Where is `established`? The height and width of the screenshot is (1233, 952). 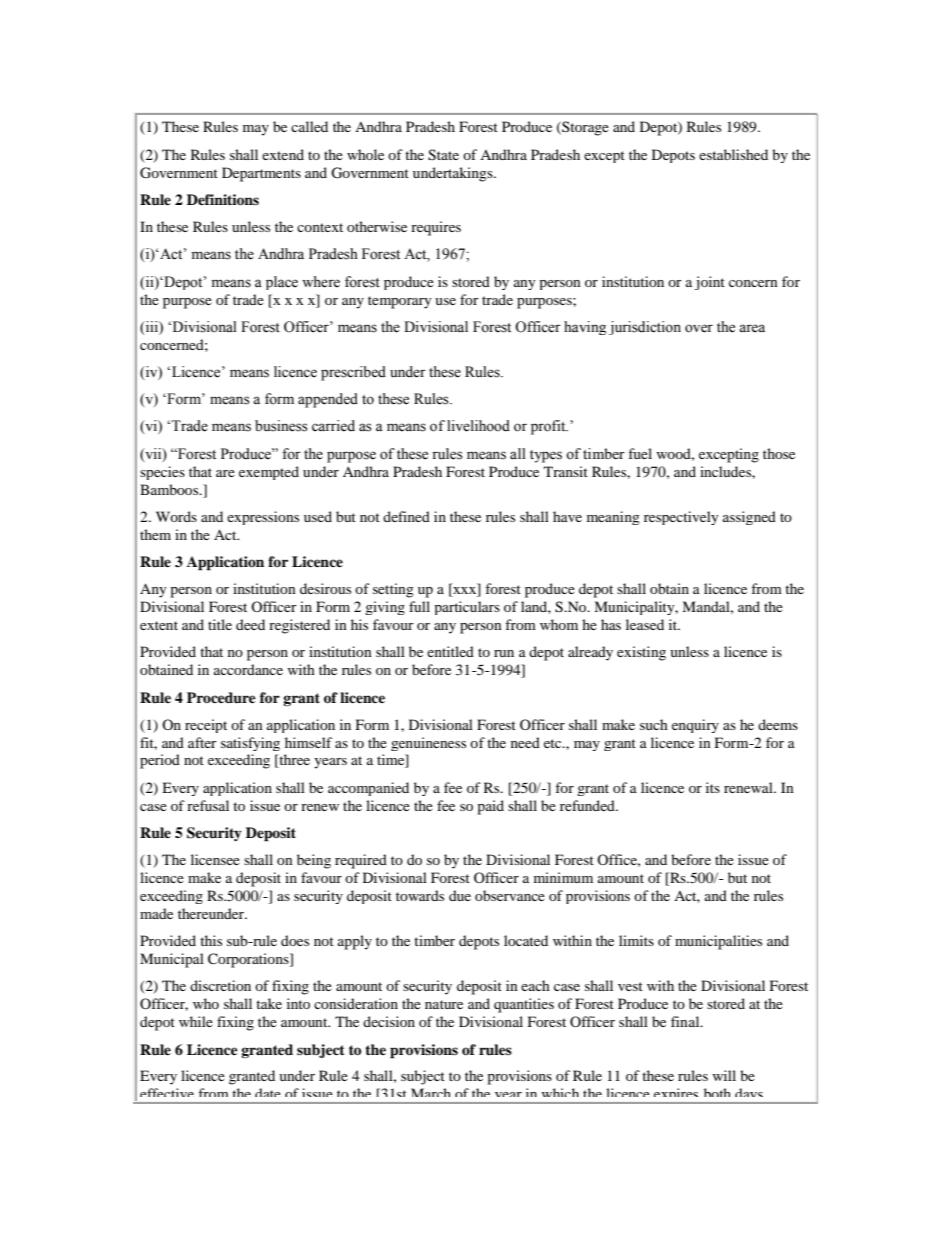
established is located at coordinates (733, 154).
